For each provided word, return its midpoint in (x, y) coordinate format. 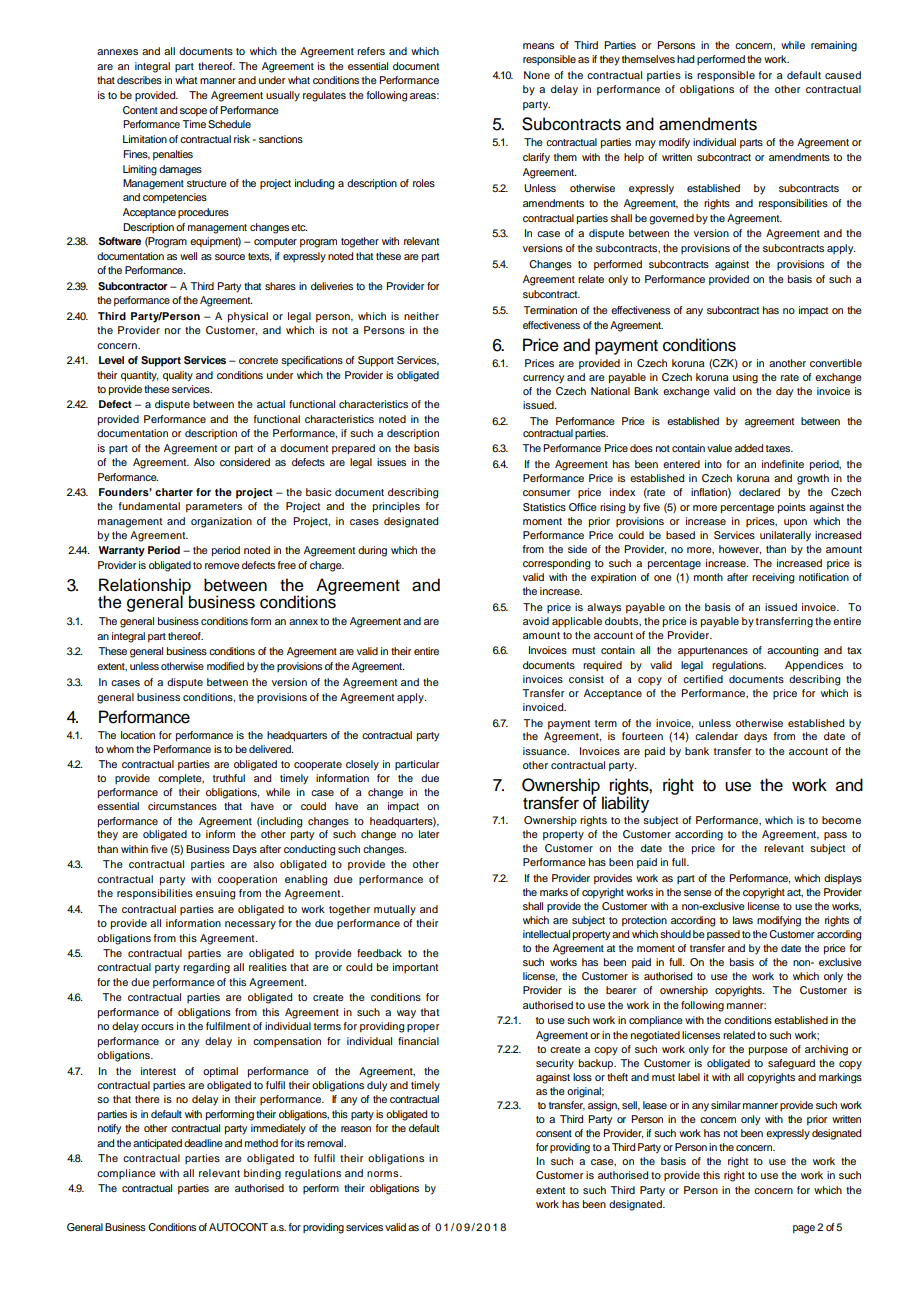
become (841, 820)
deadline (203, 1143)
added (749, 448)
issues (391, 462)
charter (174, 492)
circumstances (182, 806)
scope (193, 112)
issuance (546, 751)
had (685, 59)
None (537, 75)
